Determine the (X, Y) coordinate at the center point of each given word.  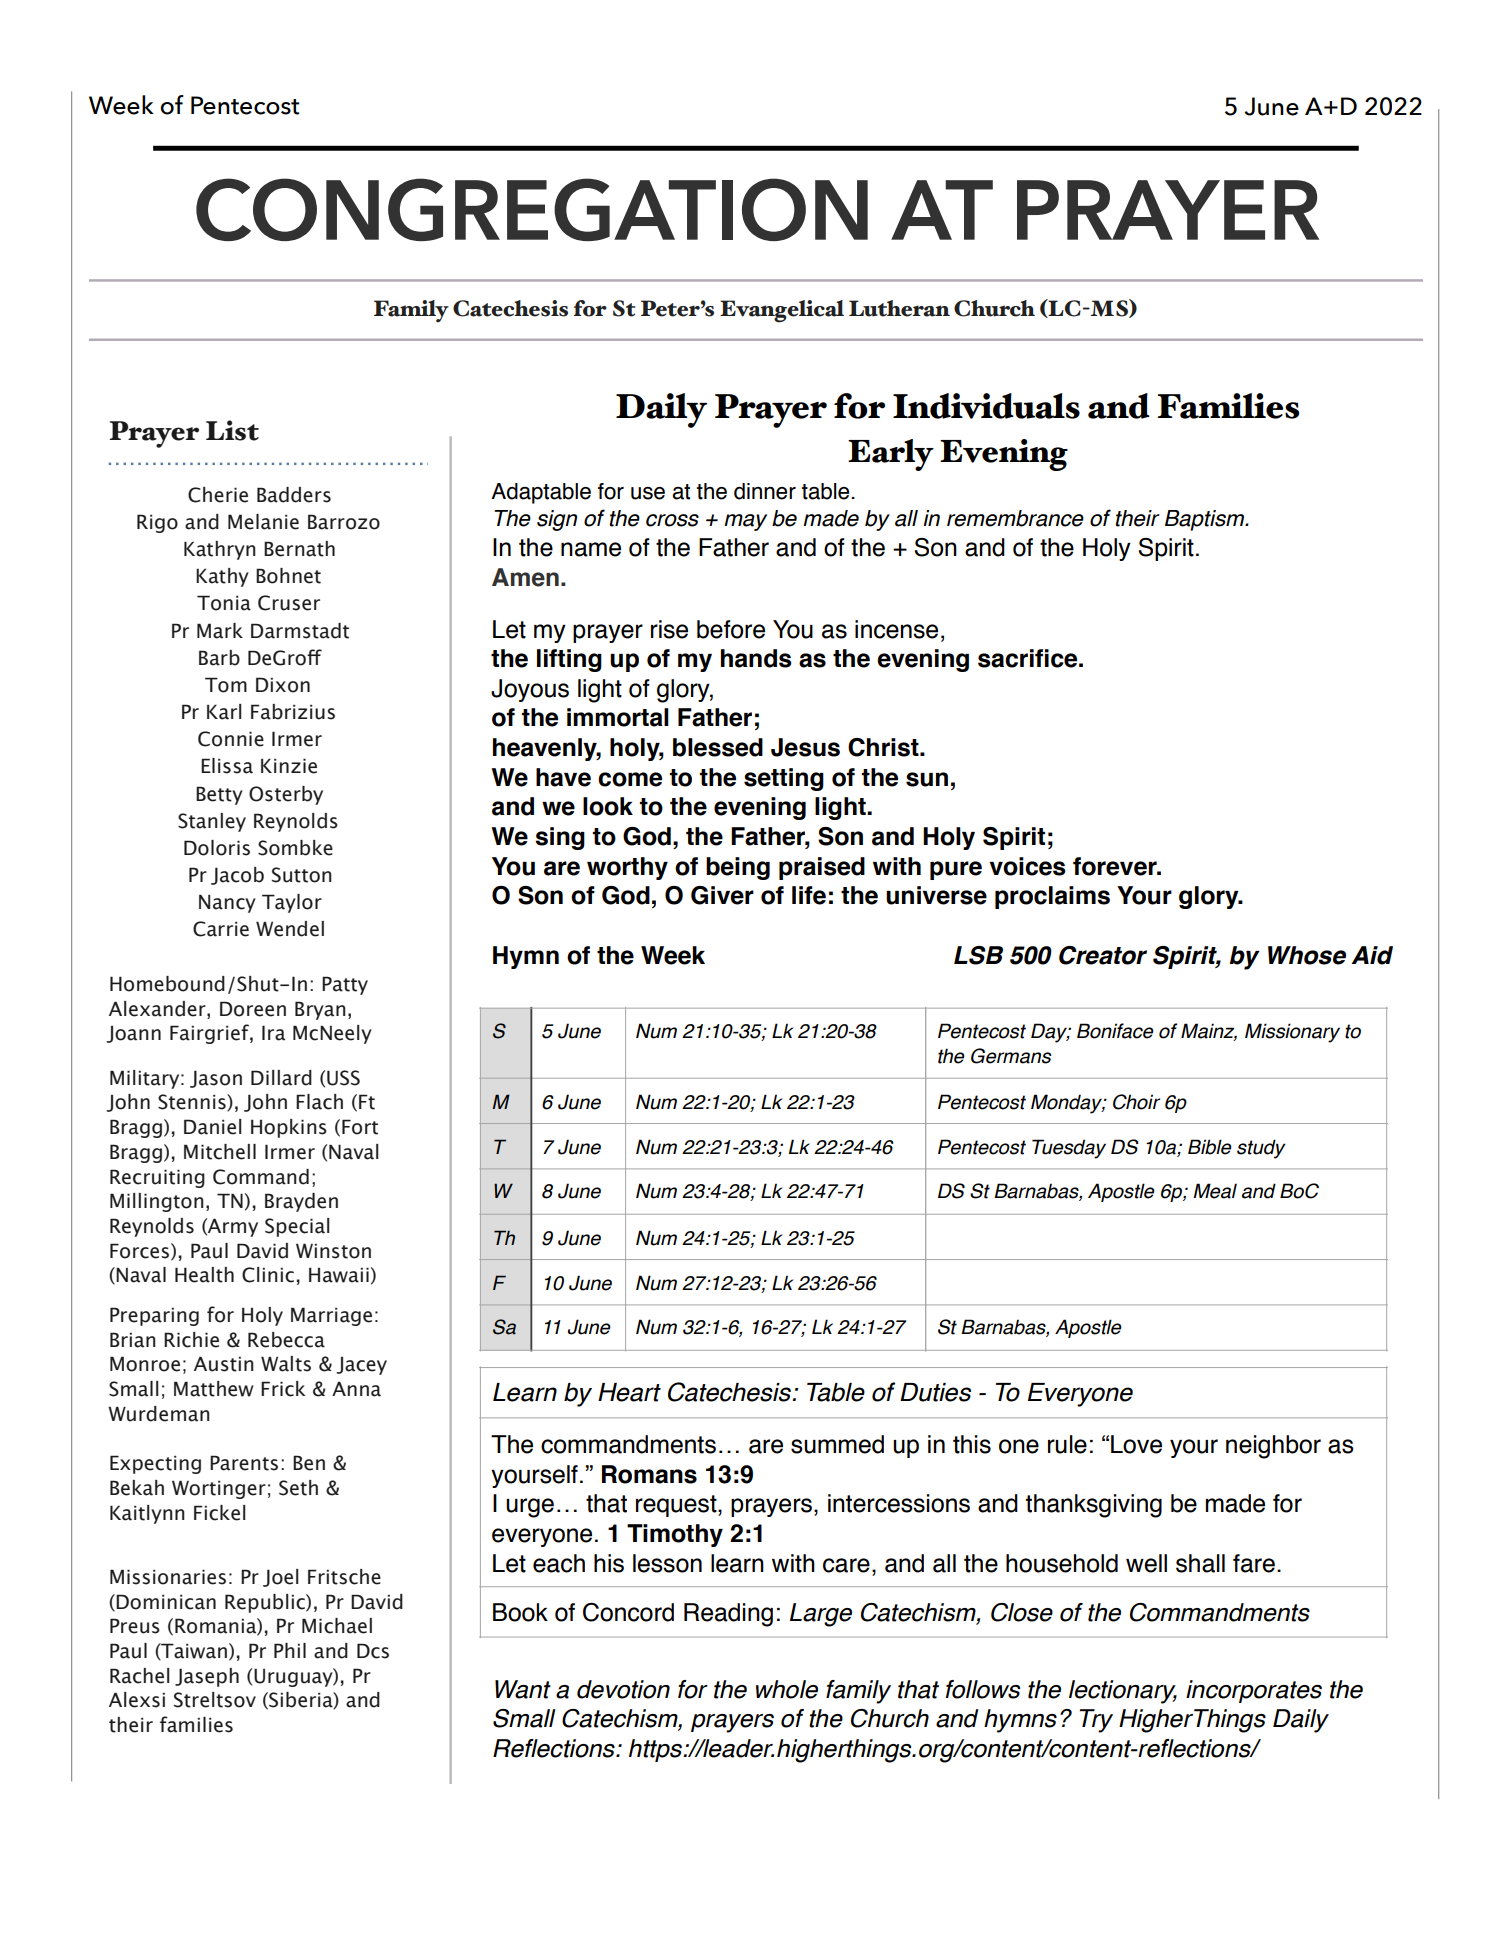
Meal (1215, 1191)
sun (927, 779)
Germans (1011, 1056)
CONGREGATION (532, 209)
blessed (718, 747)
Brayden (301, 1202)
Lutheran (899, 308)
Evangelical (782, 311)
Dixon (283, 685)
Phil (290, 1650)
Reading (728, 1615)
